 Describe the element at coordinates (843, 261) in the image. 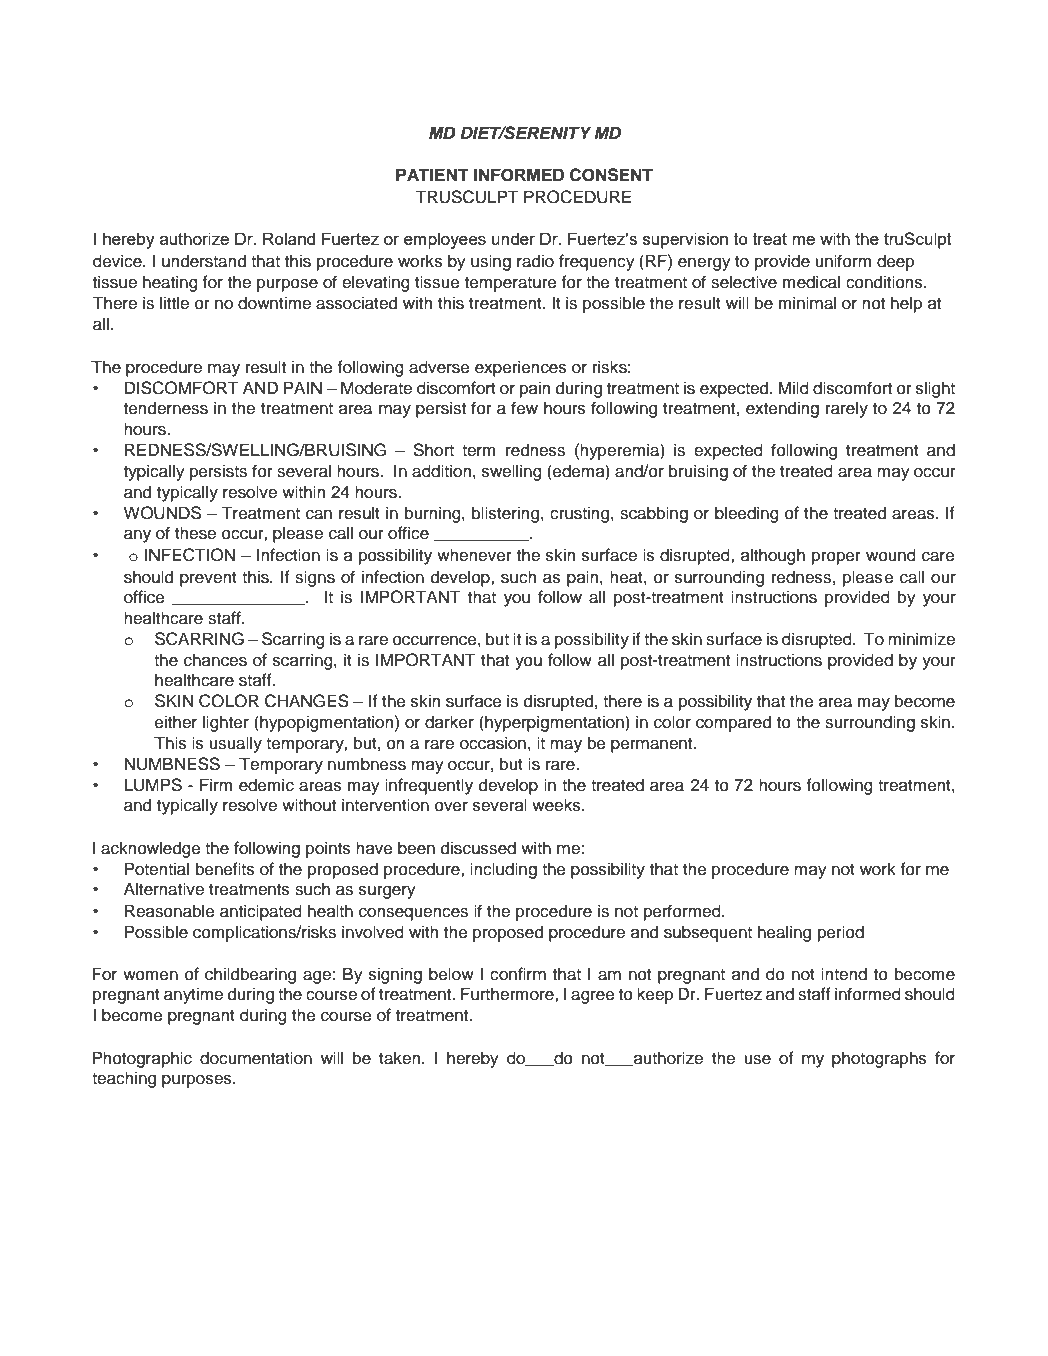

I see `uniform` at that location.
